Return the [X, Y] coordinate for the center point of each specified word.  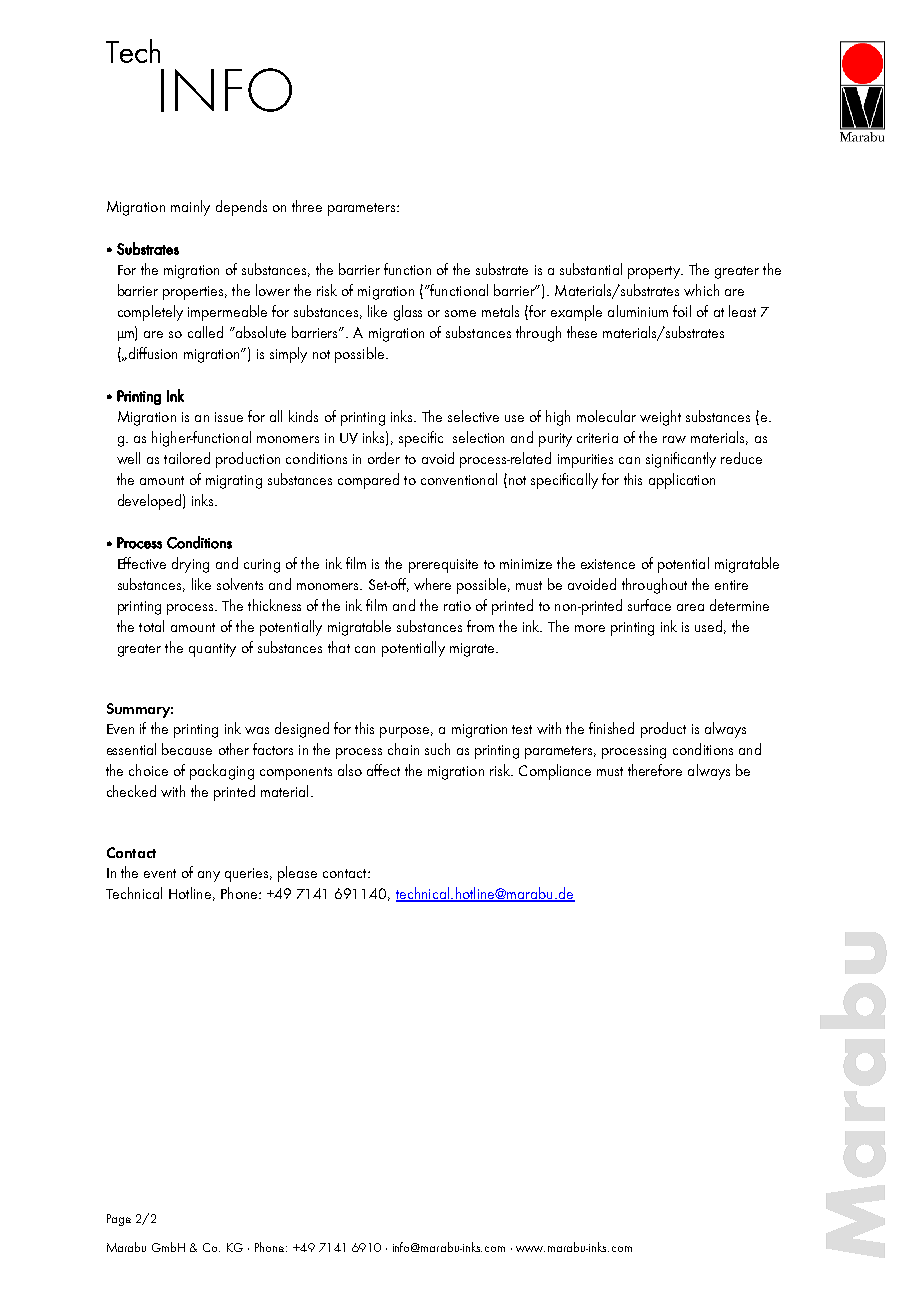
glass [408, 313]
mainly [190, 208]
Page [119, 1220]
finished [611, 728]
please [297, 874]
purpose [404, 732]
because [187, 749]
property [655, 272]
